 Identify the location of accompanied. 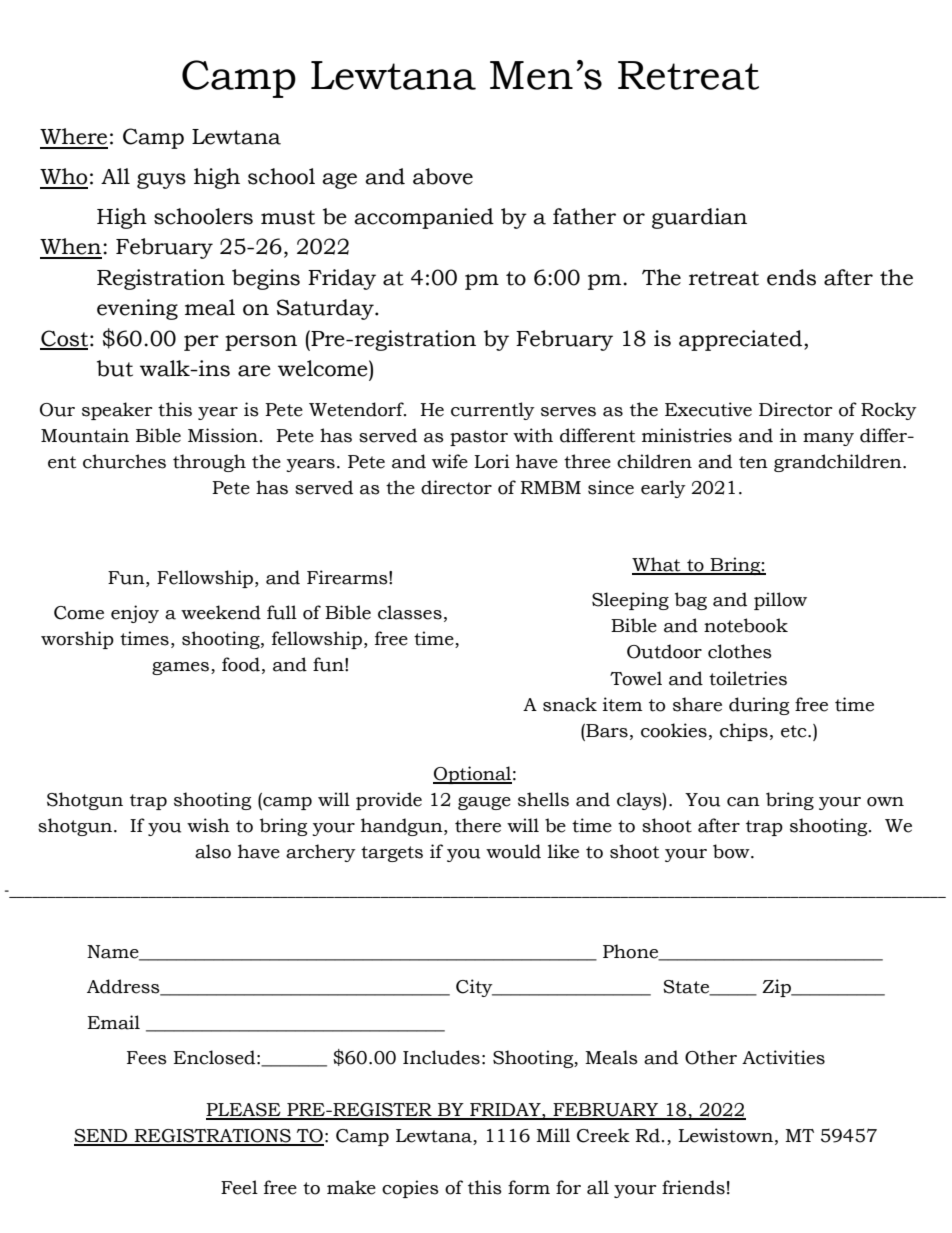
(424, 218).
